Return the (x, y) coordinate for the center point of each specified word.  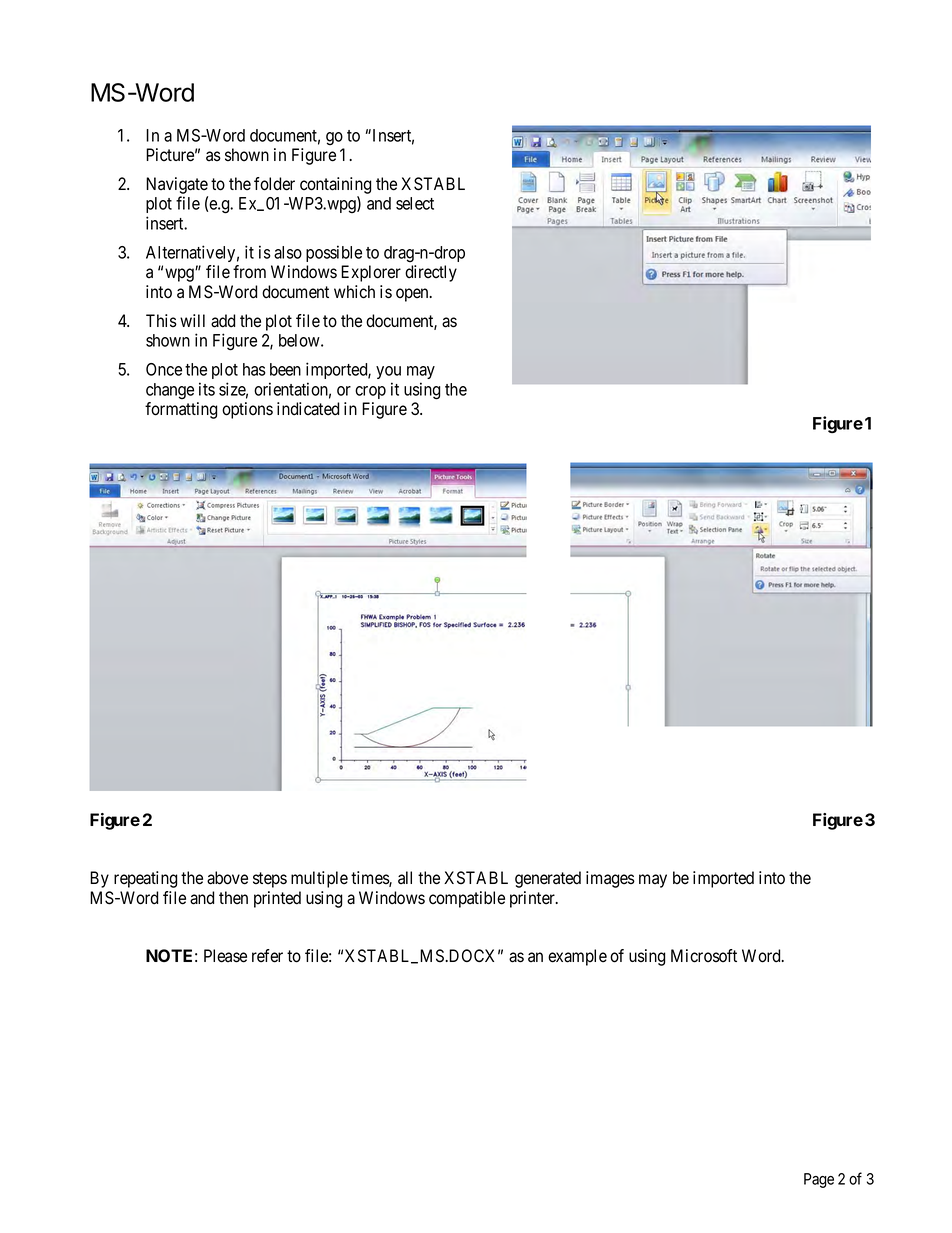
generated (548, 879)
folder (274, 184)
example (577, 957)
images (610, 879)
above (227, 878)
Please (225, 956)
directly (431, 273)
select (415, 203)
